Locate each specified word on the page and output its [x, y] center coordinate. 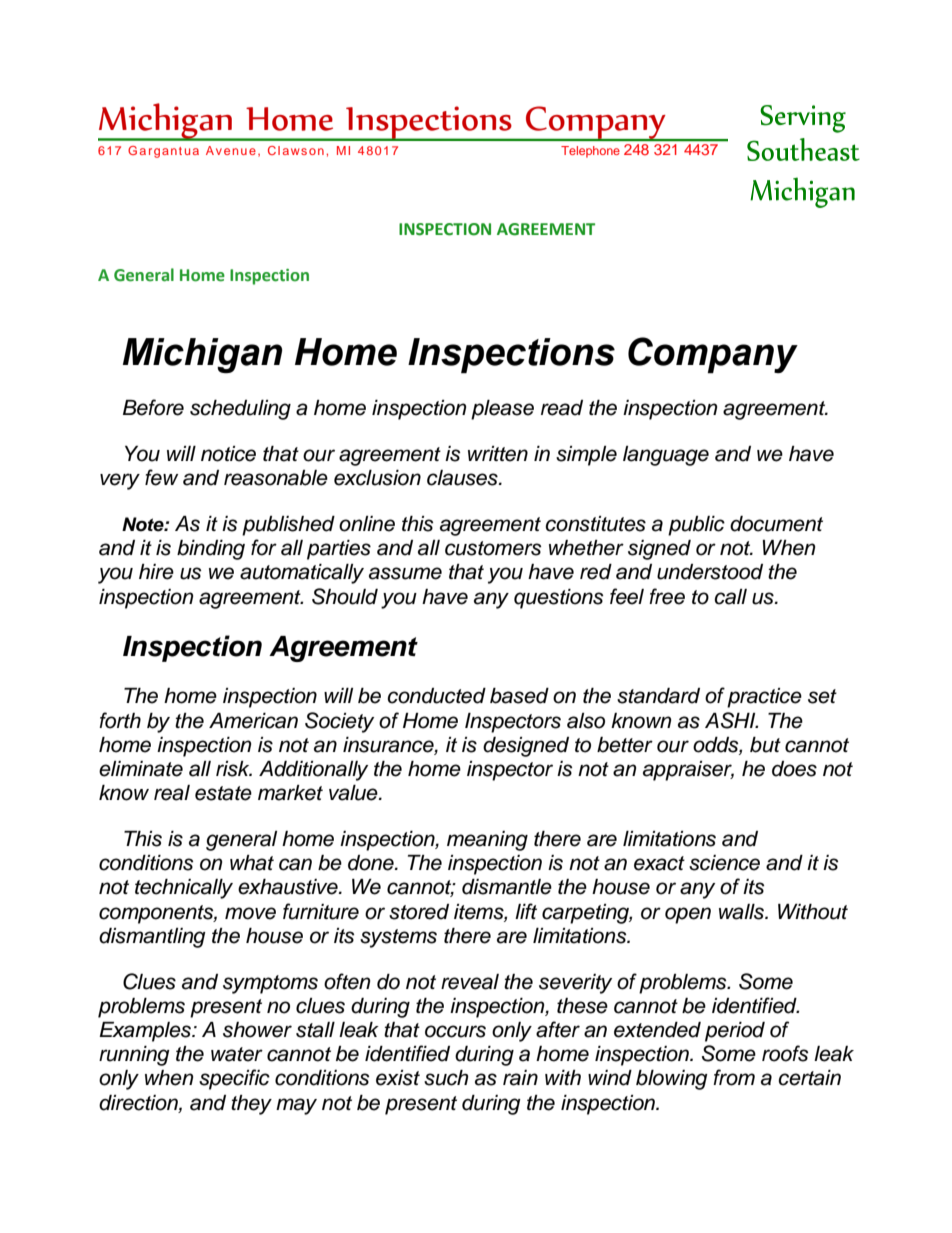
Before [153, 407]
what [252, 863]
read [562, 408]
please [502, 410]
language [666, 456]
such [446, 1078]
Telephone [590, 152]
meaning [487, 841]
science [724, 863]
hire [156, 572]
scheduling [240, 410]
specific [234, 1079]
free [667, 596]
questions [558, 599]
